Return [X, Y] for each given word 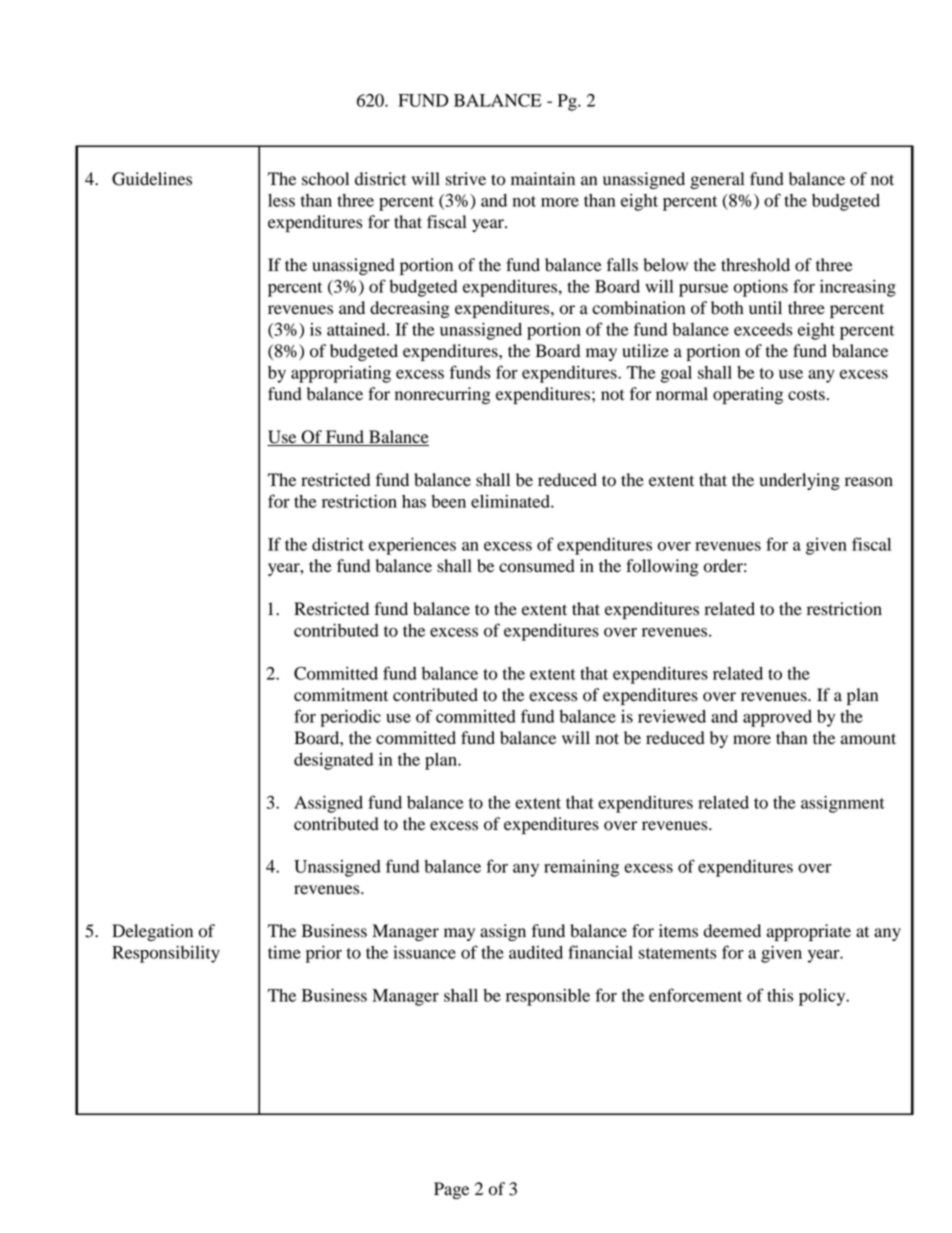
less [281, 200]
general [717, 180]
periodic [350, 718]
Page [451, 1190]
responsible [548, 997]
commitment [341, 695]
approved [777, 718]
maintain [543, 179]
